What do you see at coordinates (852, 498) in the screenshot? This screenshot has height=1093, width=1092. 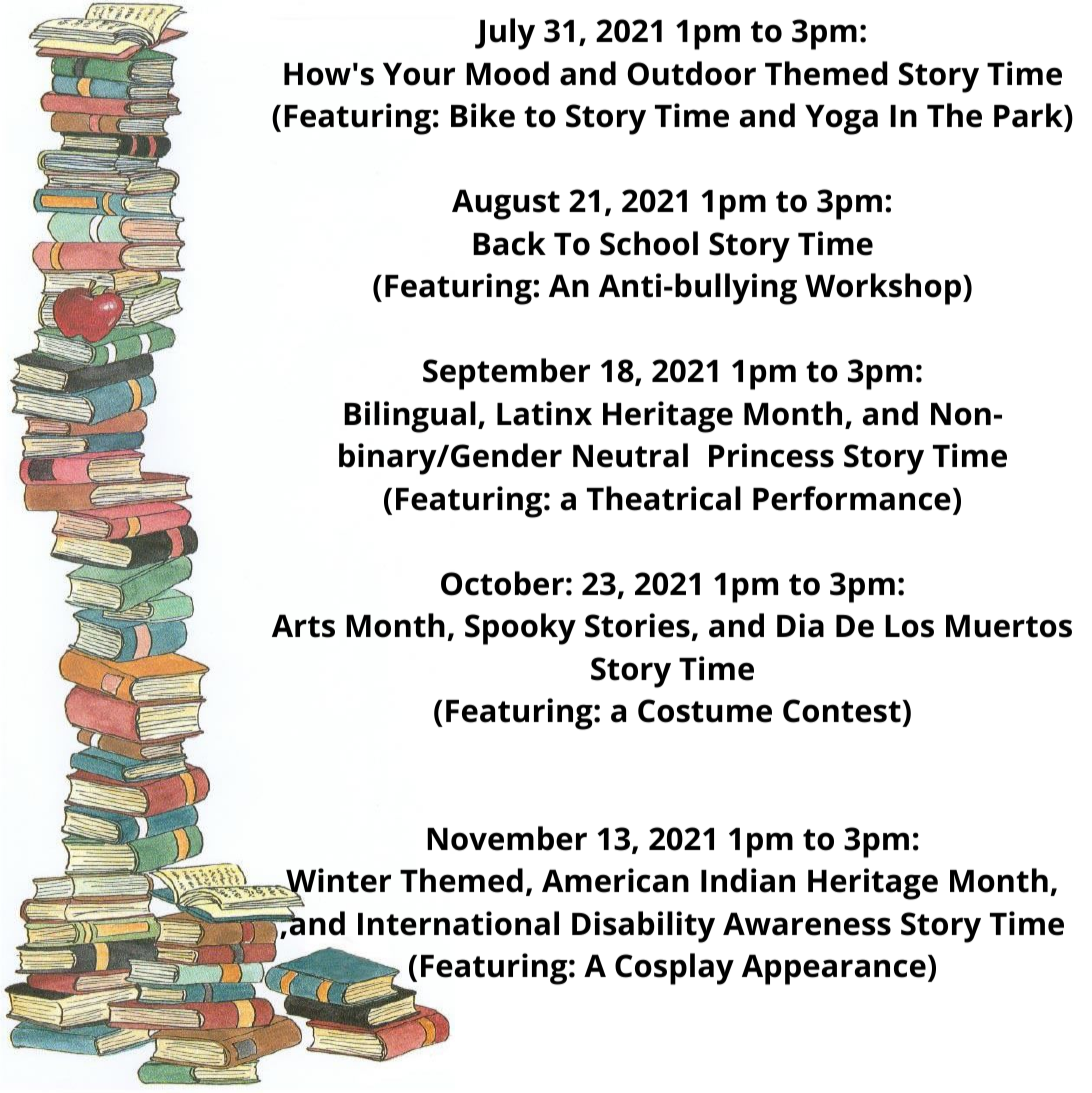 I see `Performance` at bounding box center [852, 498].
